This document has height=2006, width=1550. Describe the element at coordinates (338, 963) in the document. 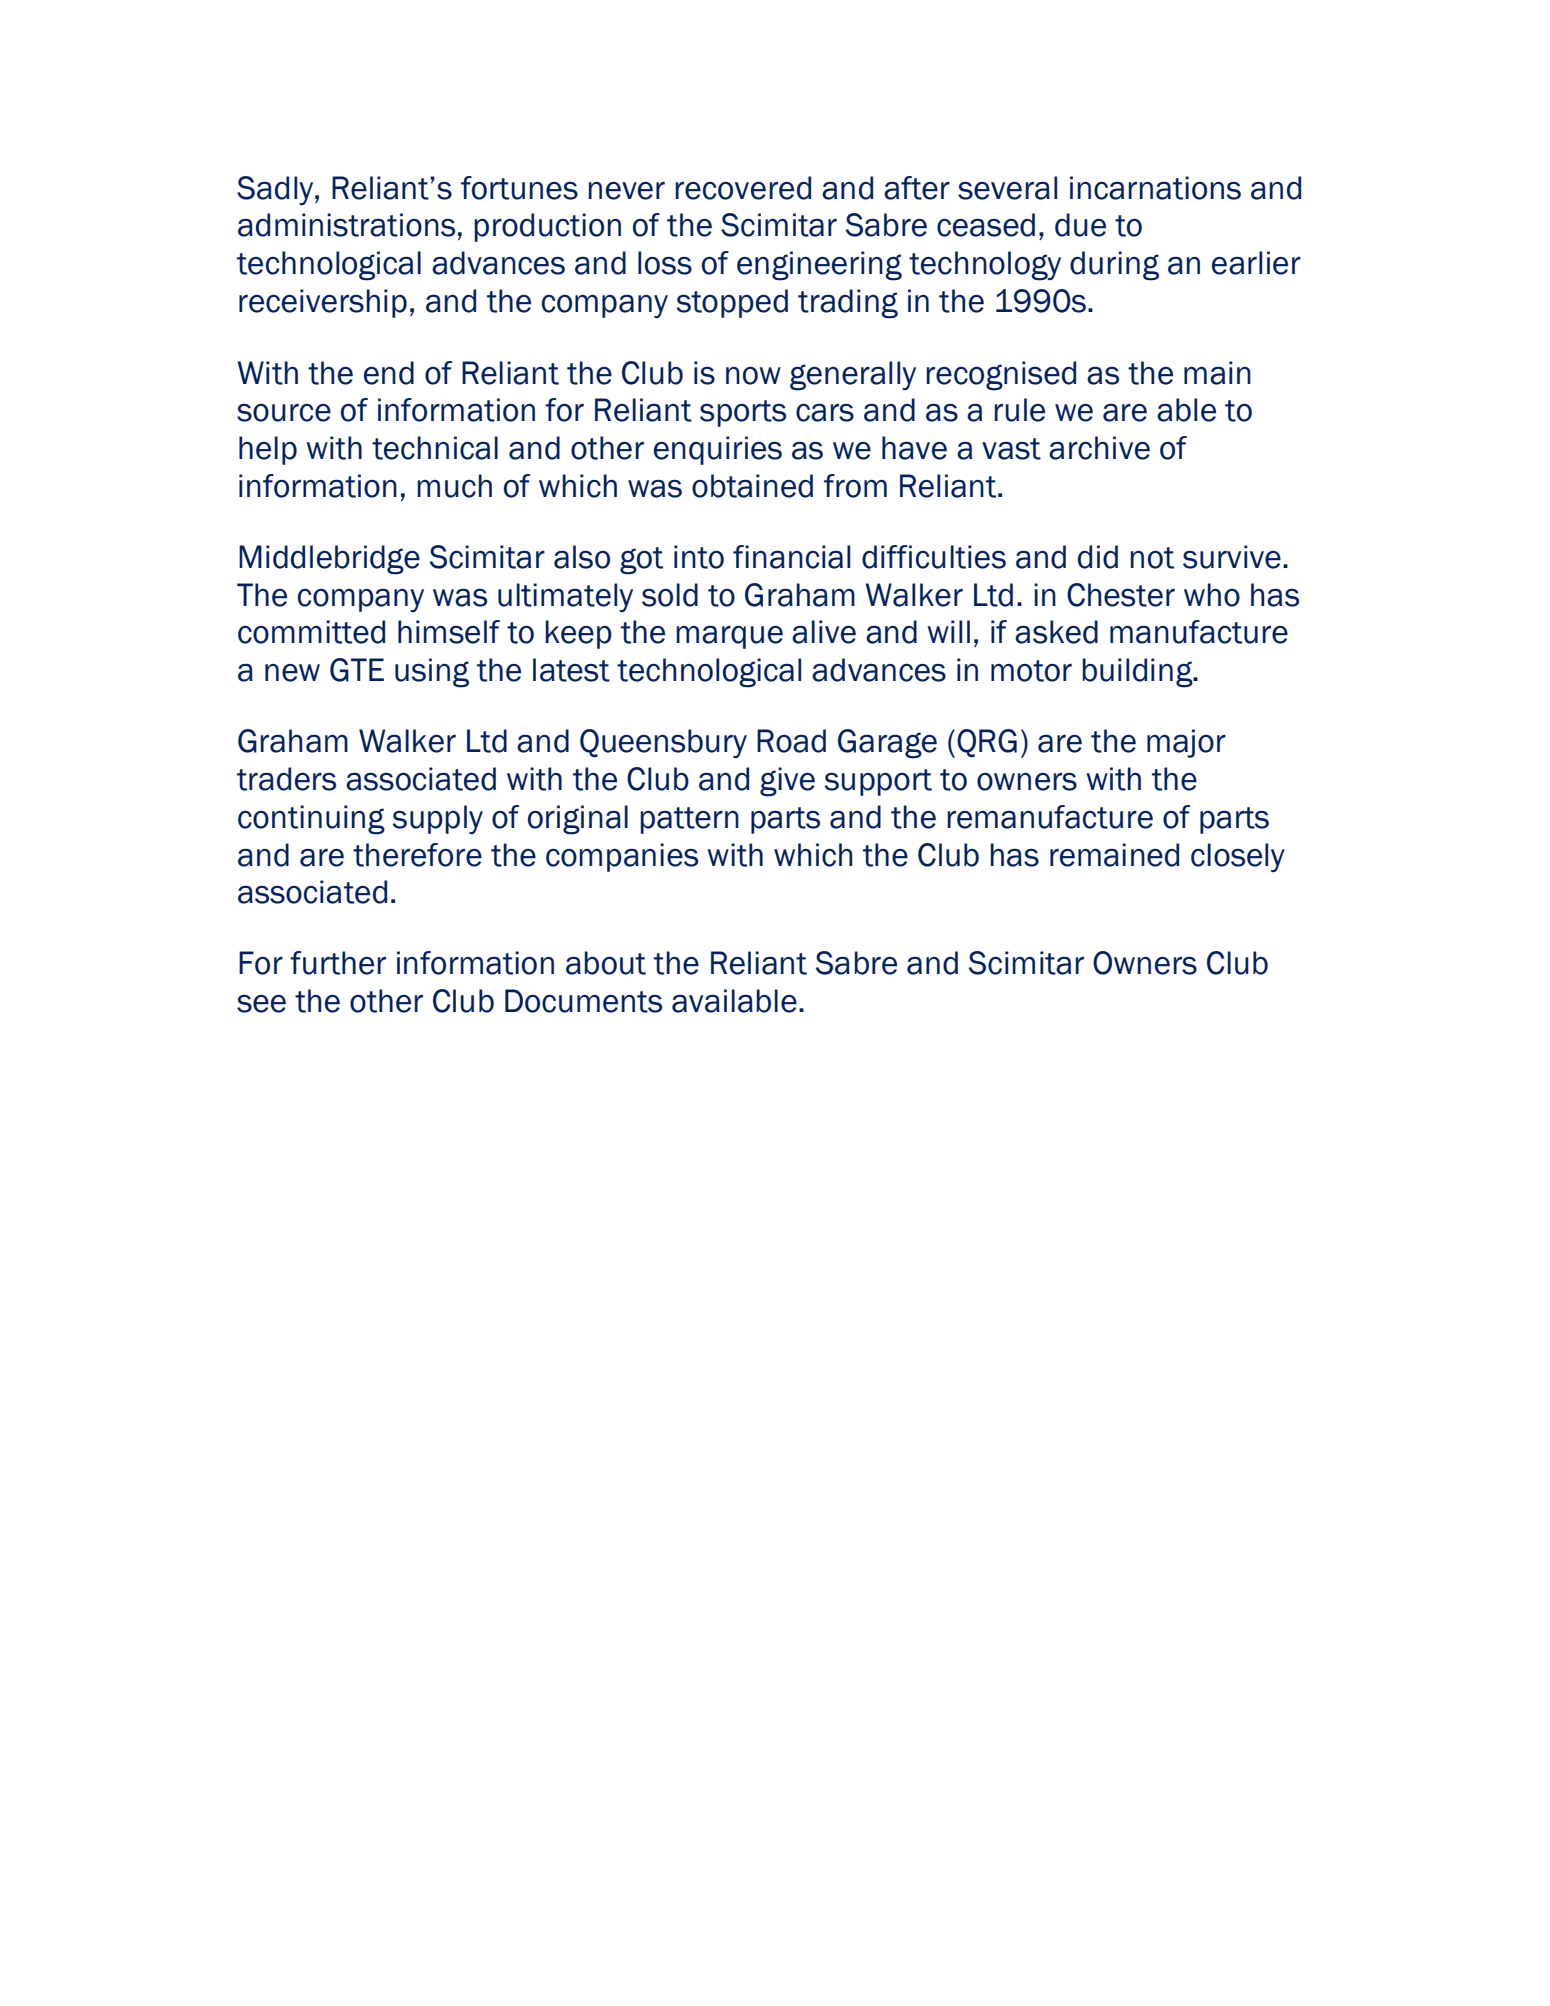

I see `further` at that location.
